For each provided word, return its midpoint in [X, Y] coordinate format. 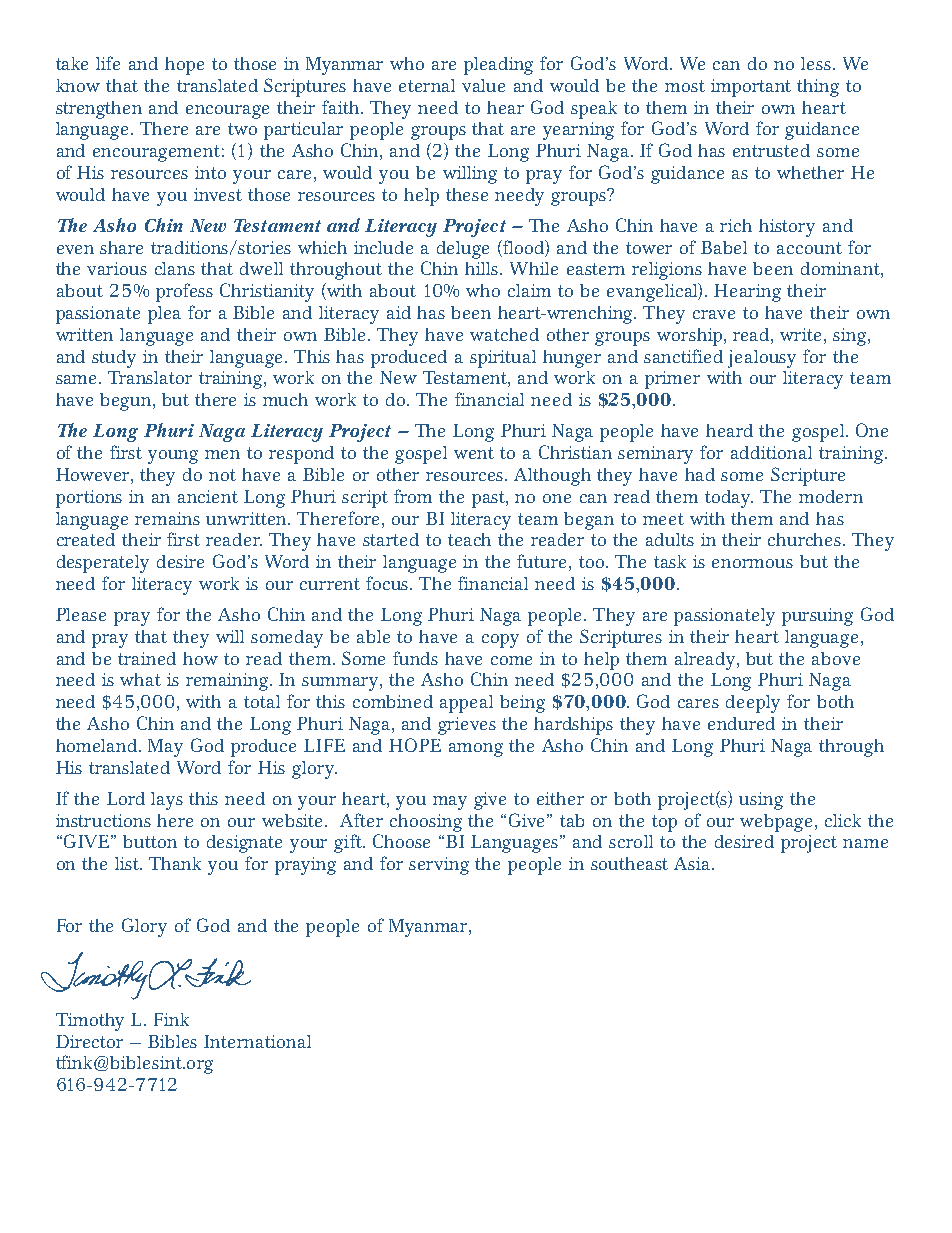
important [751, 88]
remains [167, 518]
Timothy [90, 1022]
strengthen [99, 110]
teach [469, 539]
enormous [752, 563]
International [257, 1041]
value [483, 85]
